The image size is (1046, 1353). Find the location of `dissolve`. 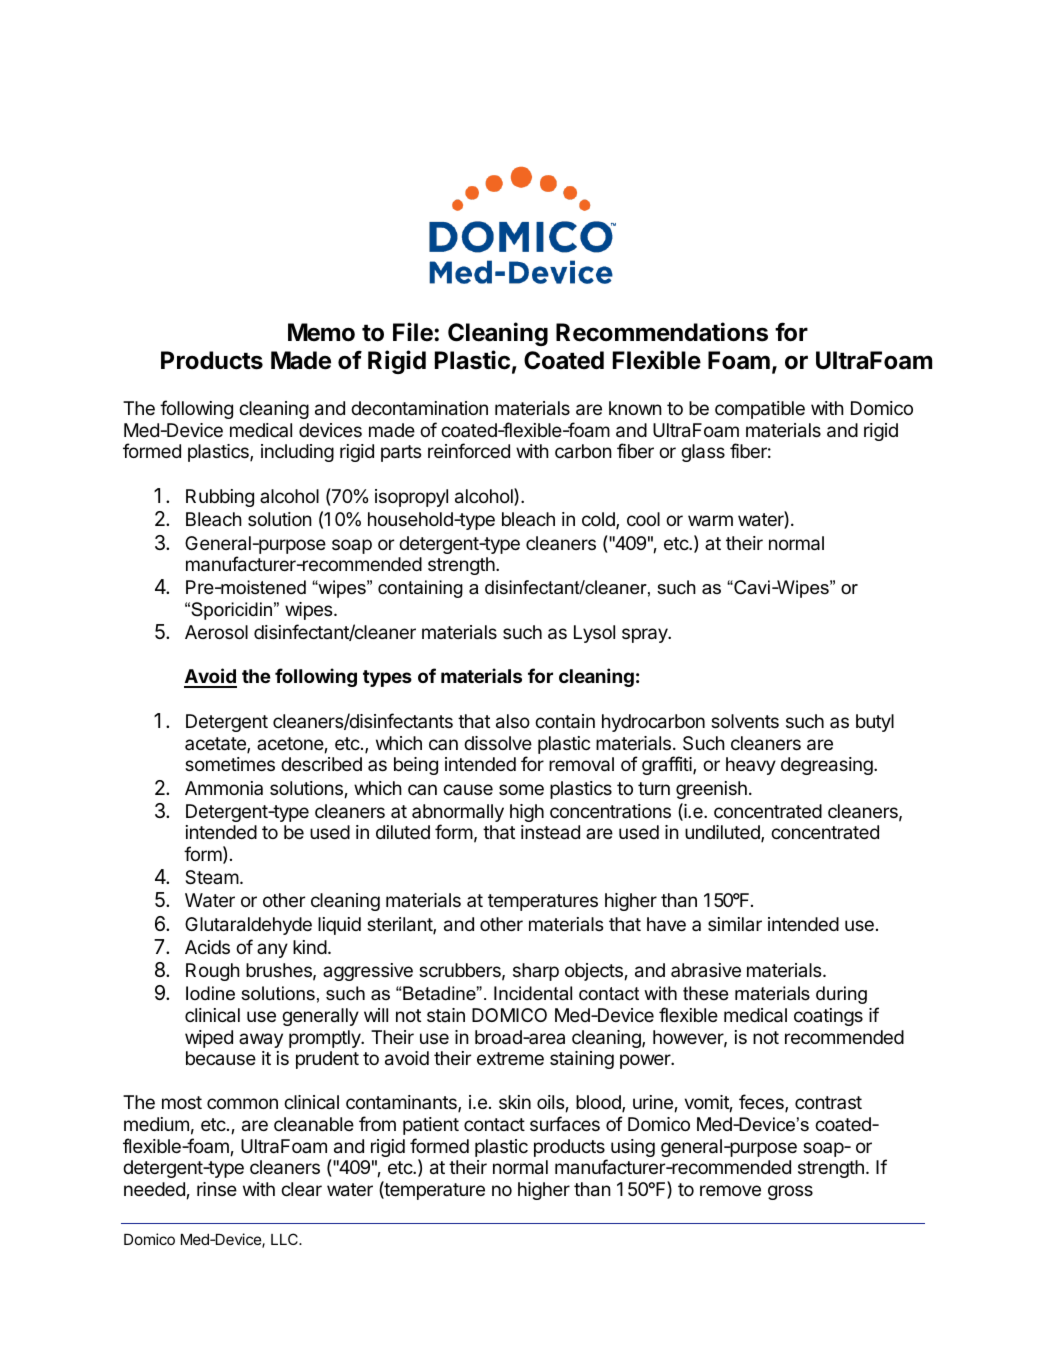

dissolve is located at coordinates (498, 743).
